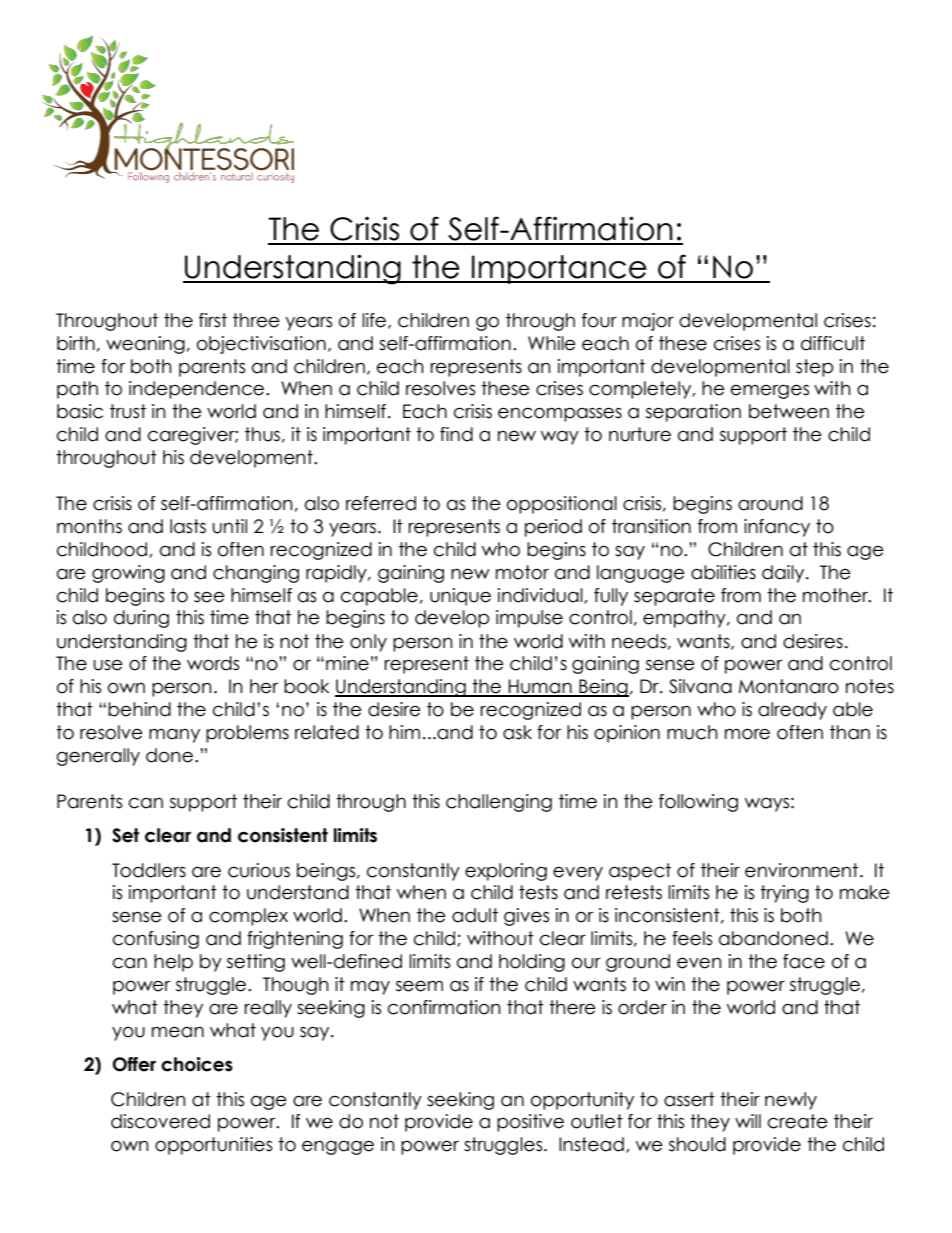 Image resolution: width=952 pixels, height=1233 pixels. I want to click on discovered, so click(160, 1121).
